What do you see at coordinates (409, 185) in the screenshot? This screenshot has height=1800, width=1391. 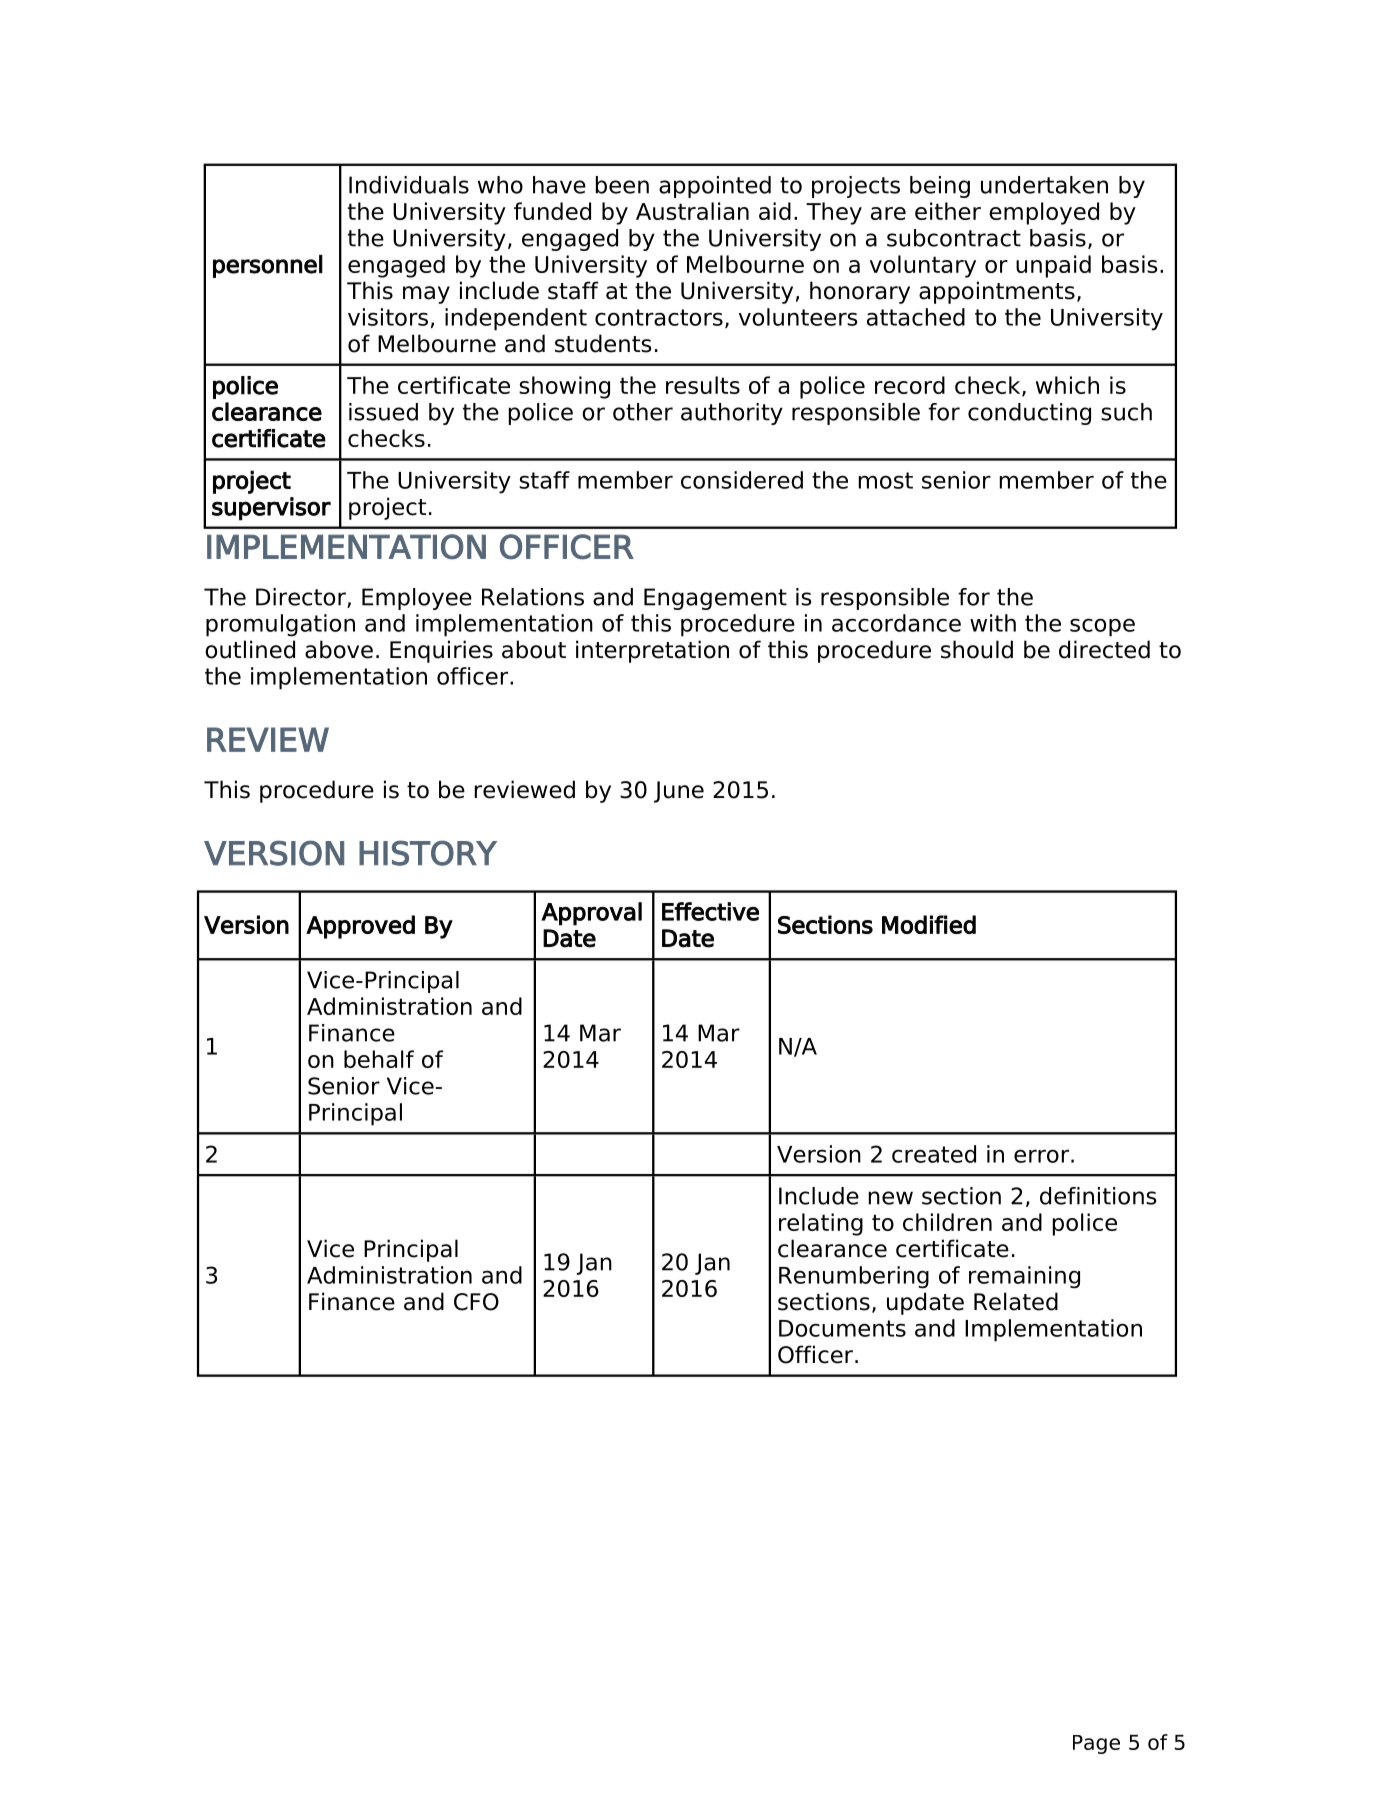 I see `Individuals` at bounding box center [409, 185].
